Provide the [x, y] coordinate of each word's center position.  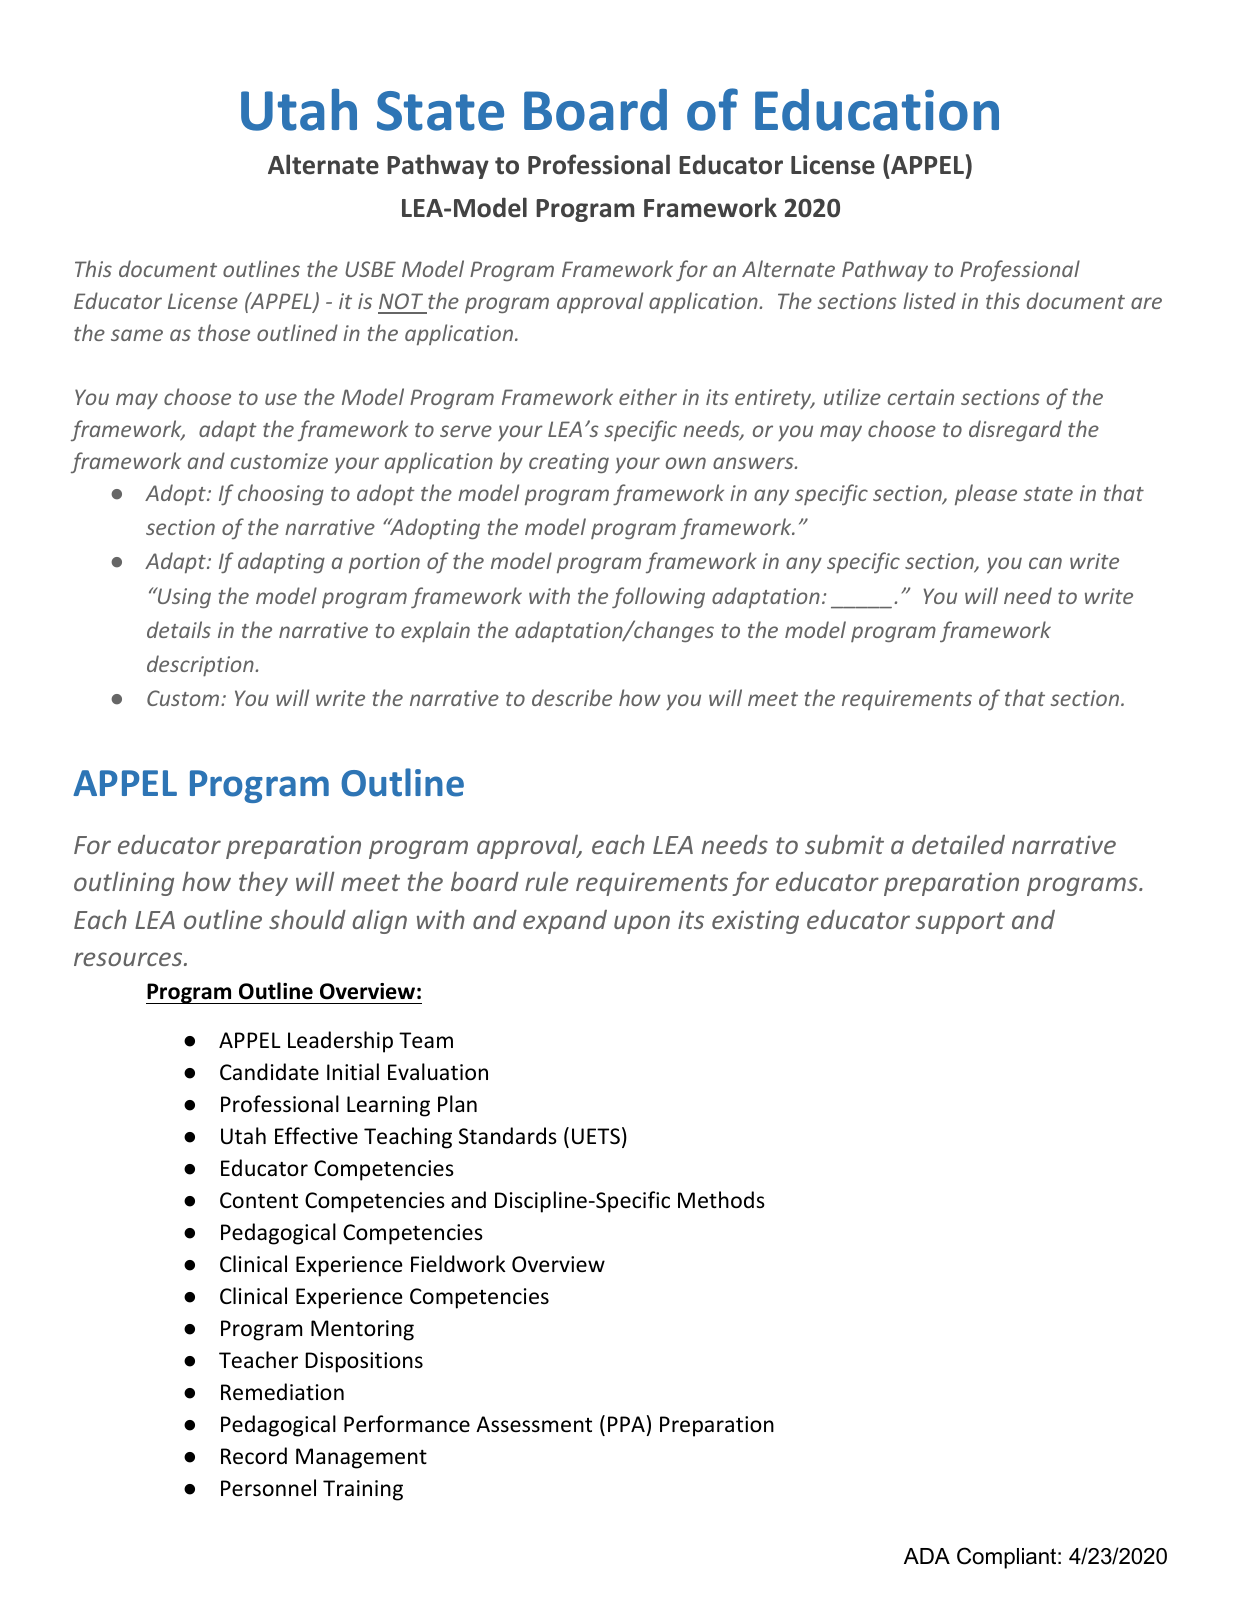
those [224, 332]
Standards [508, 1136]
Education [877, 110]
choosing [281, 494]
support [960, 923]
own [686, 463]
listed [929, 300]
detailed [958, 844]
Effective [316, 1136]
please [986, 495]
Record [254, 1456]
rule [546, 881]
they [263, 883]
